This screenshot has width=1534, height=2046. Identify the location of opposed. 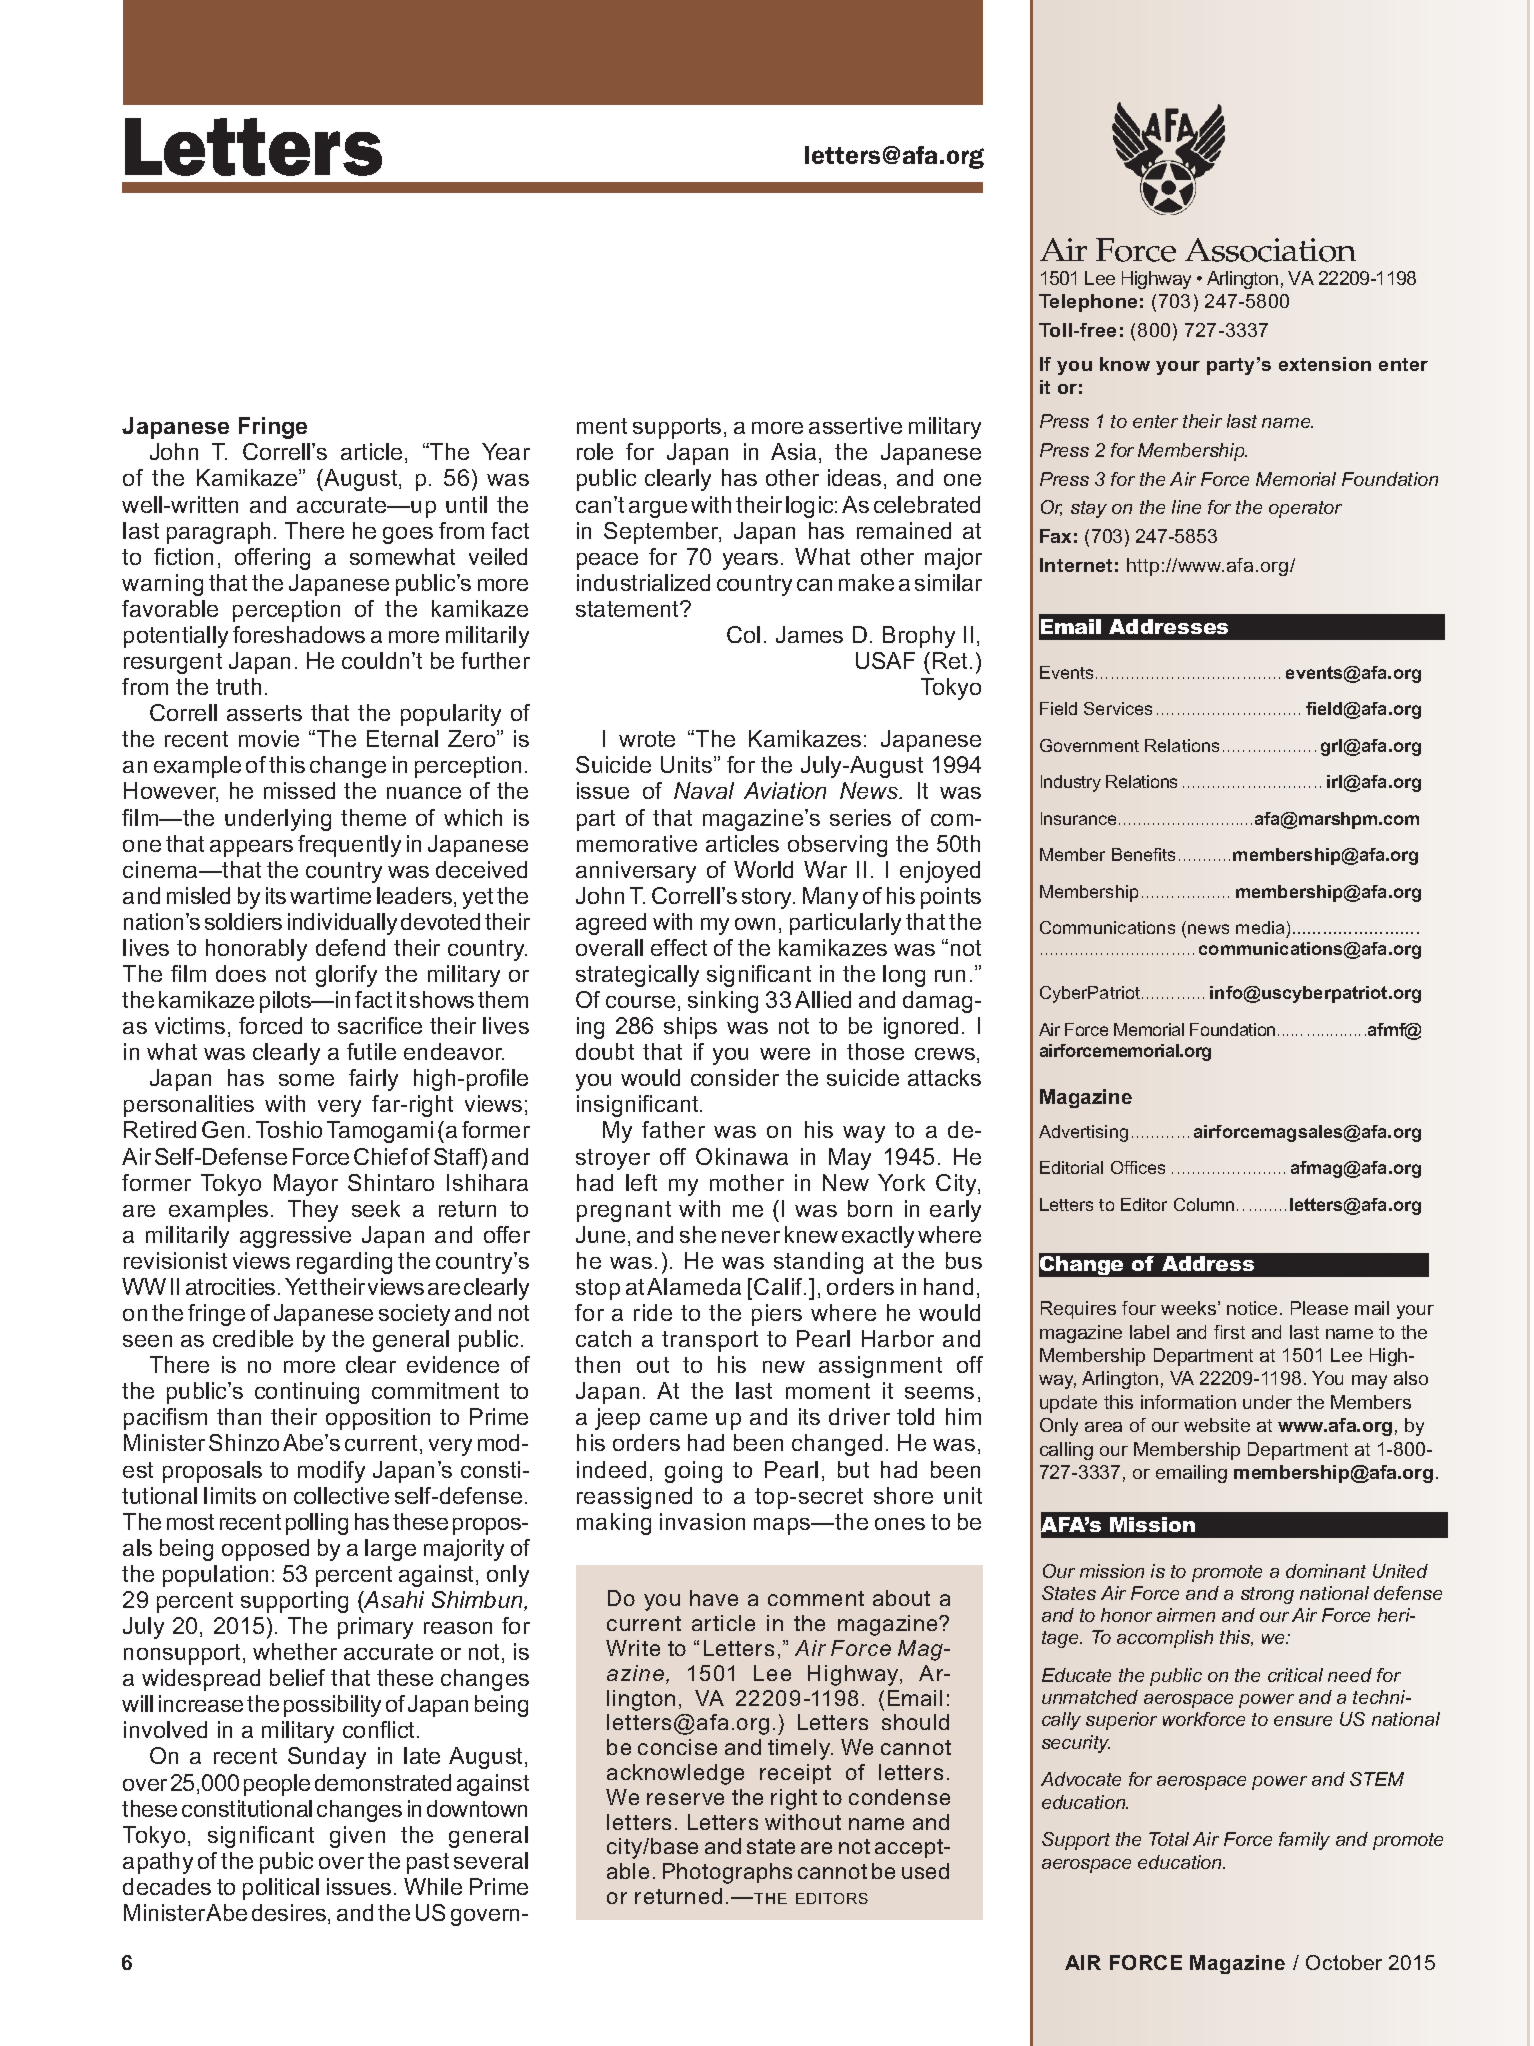
(265, 1550).
